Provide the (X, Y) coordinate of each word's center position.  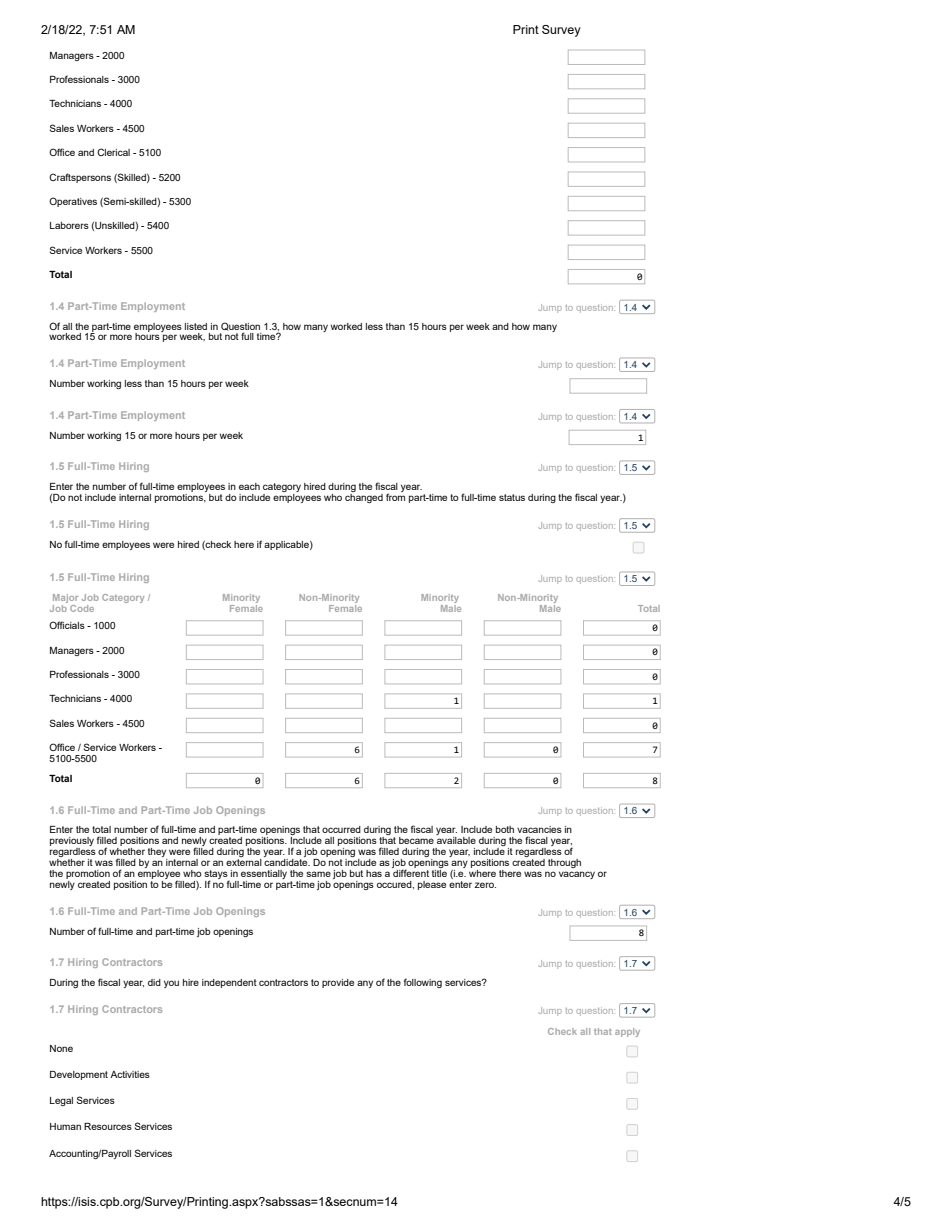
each (249, 486)
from (395, 496)
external (244, 861)
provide (338, 983)
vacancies (539, 829)
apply (627, 1032)
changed (364, 497)
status (512, 497)
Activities (130, 1074)
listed (196, 326)
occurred (341, 829)
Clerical (113, 152)
